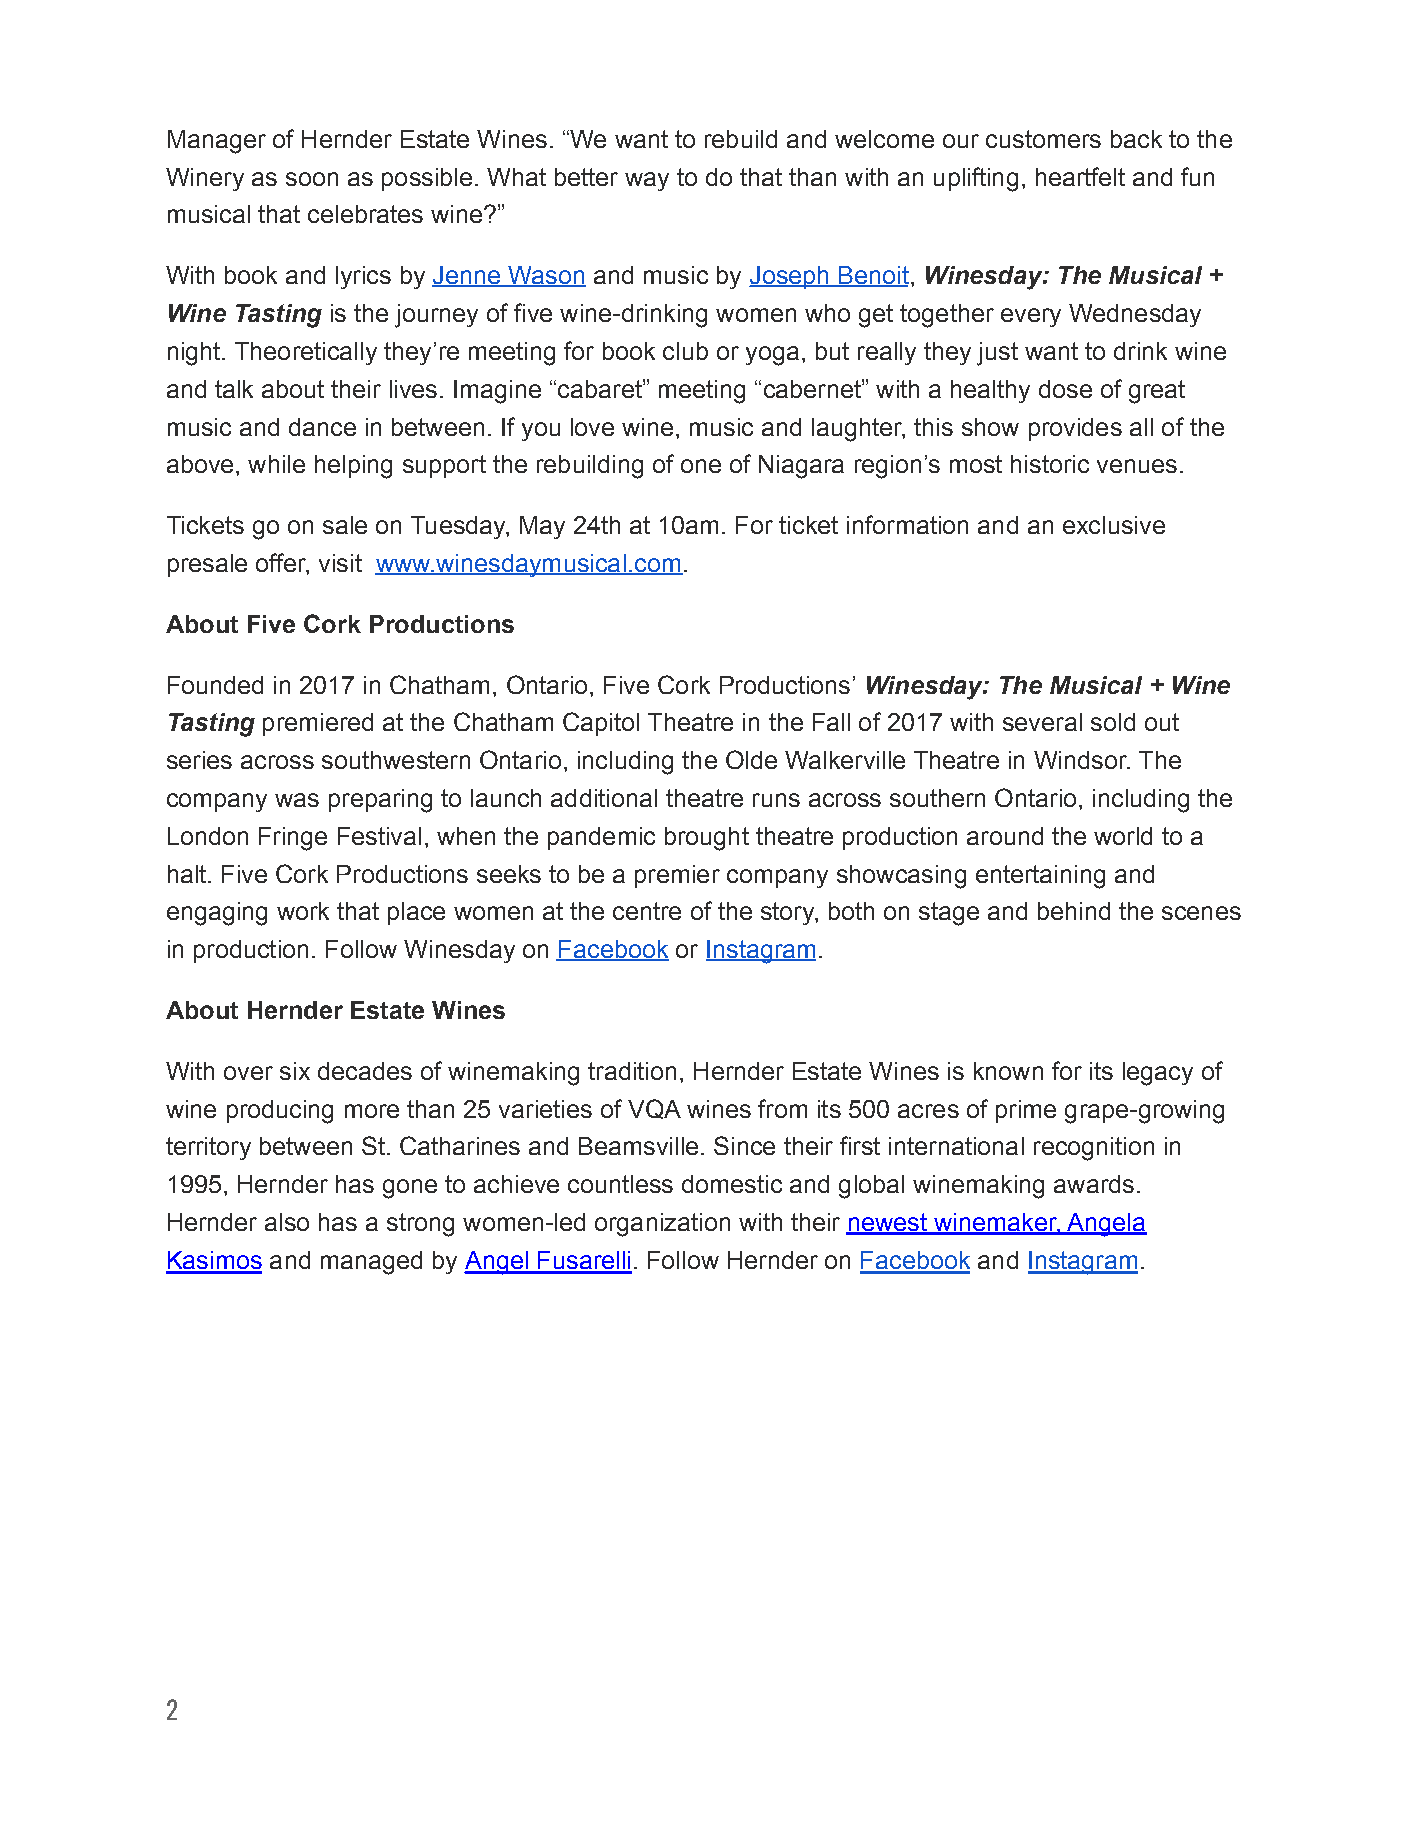 The image size is (1407, 1821). I want to click on soon, so click(312, 179).
